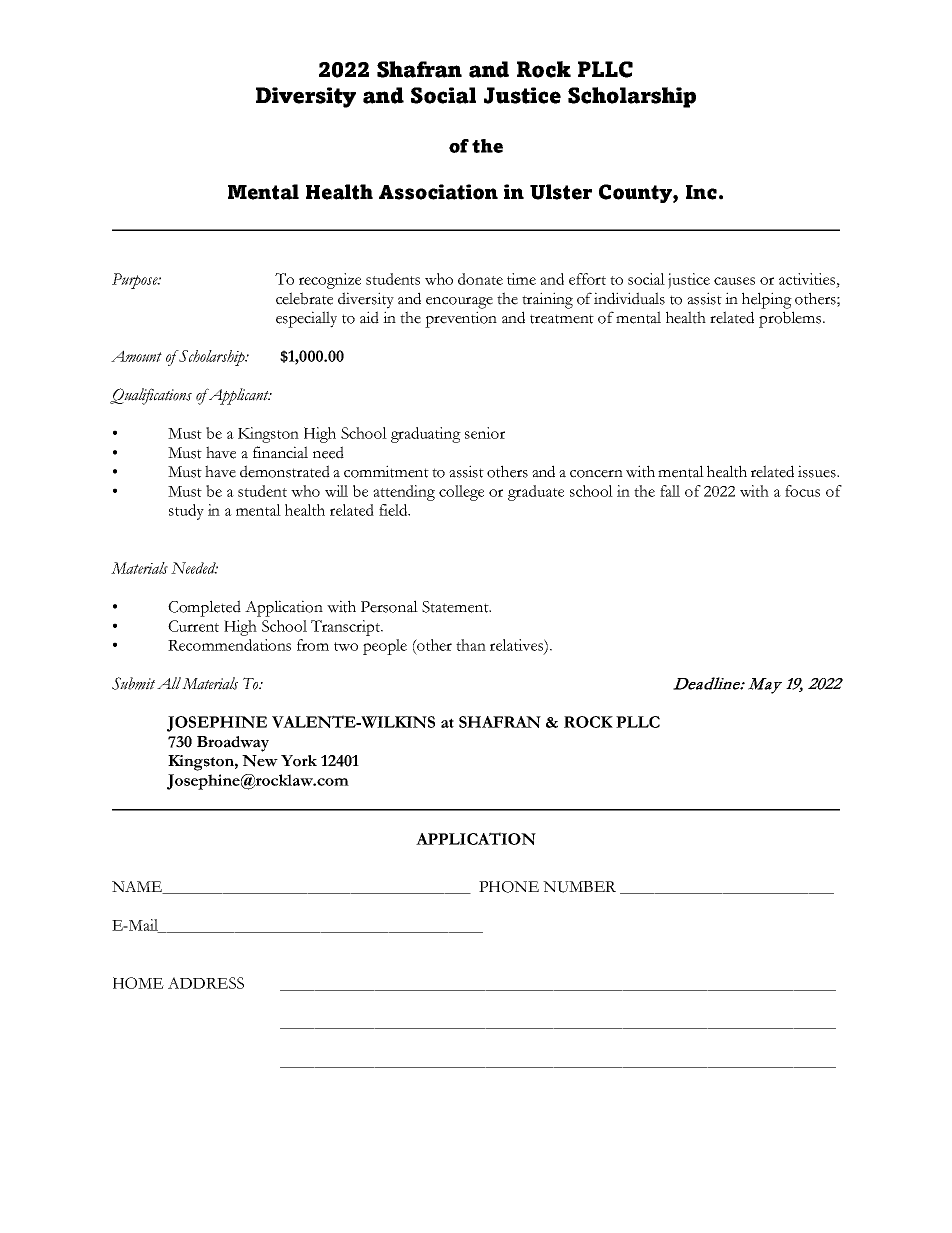 Image resolution: width=952 pixels, height=1233 pixels. I want to click on ADDRESS, so click(206, 983).
